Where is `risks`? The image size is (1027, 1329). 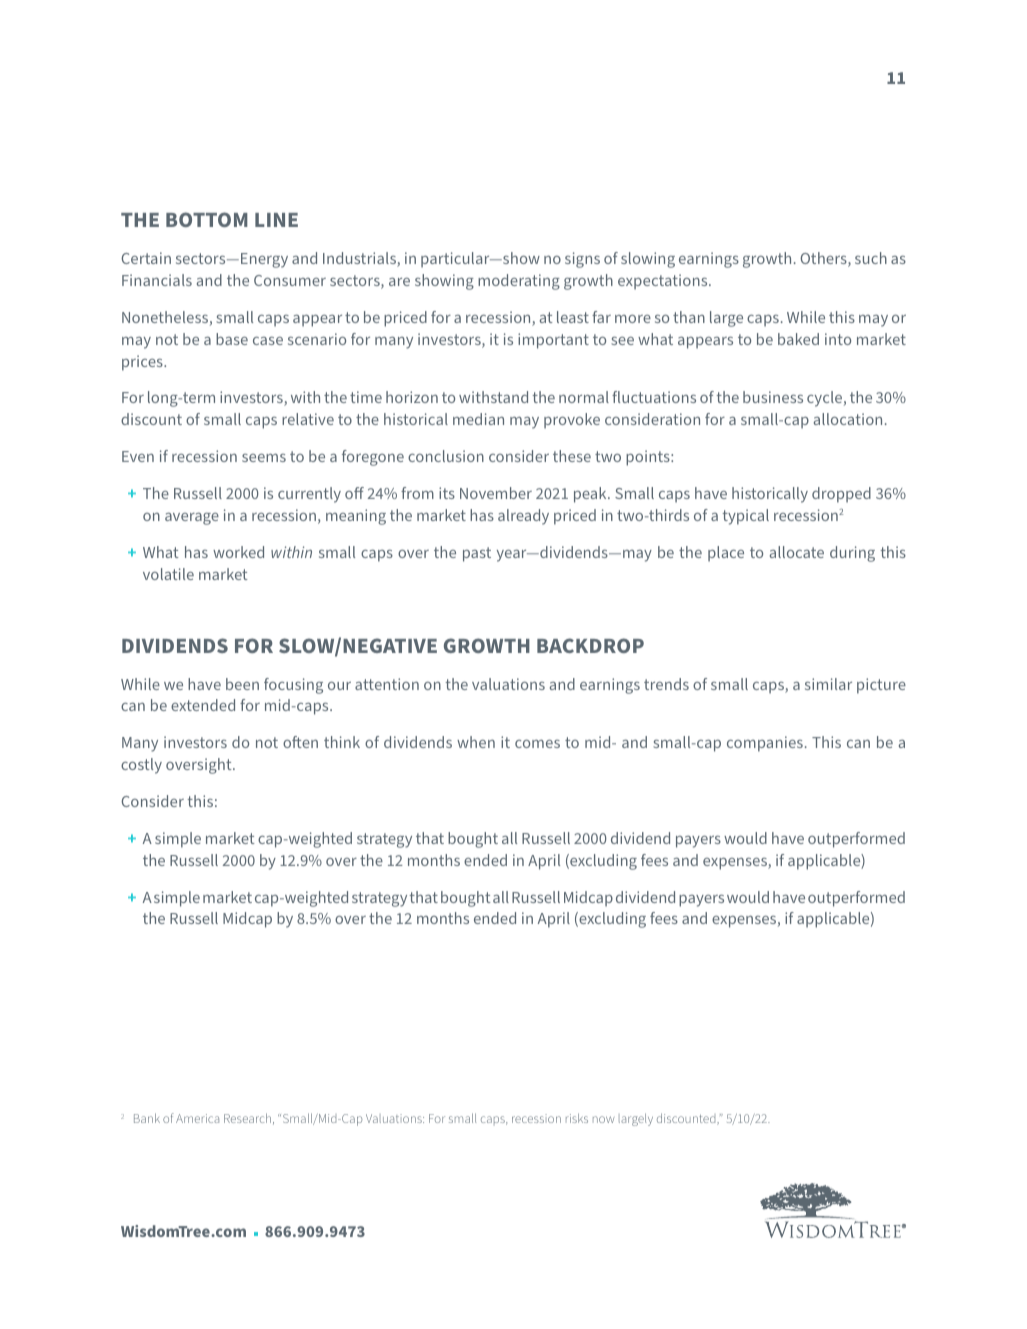 risks is located at coordinates (577, 1118).
